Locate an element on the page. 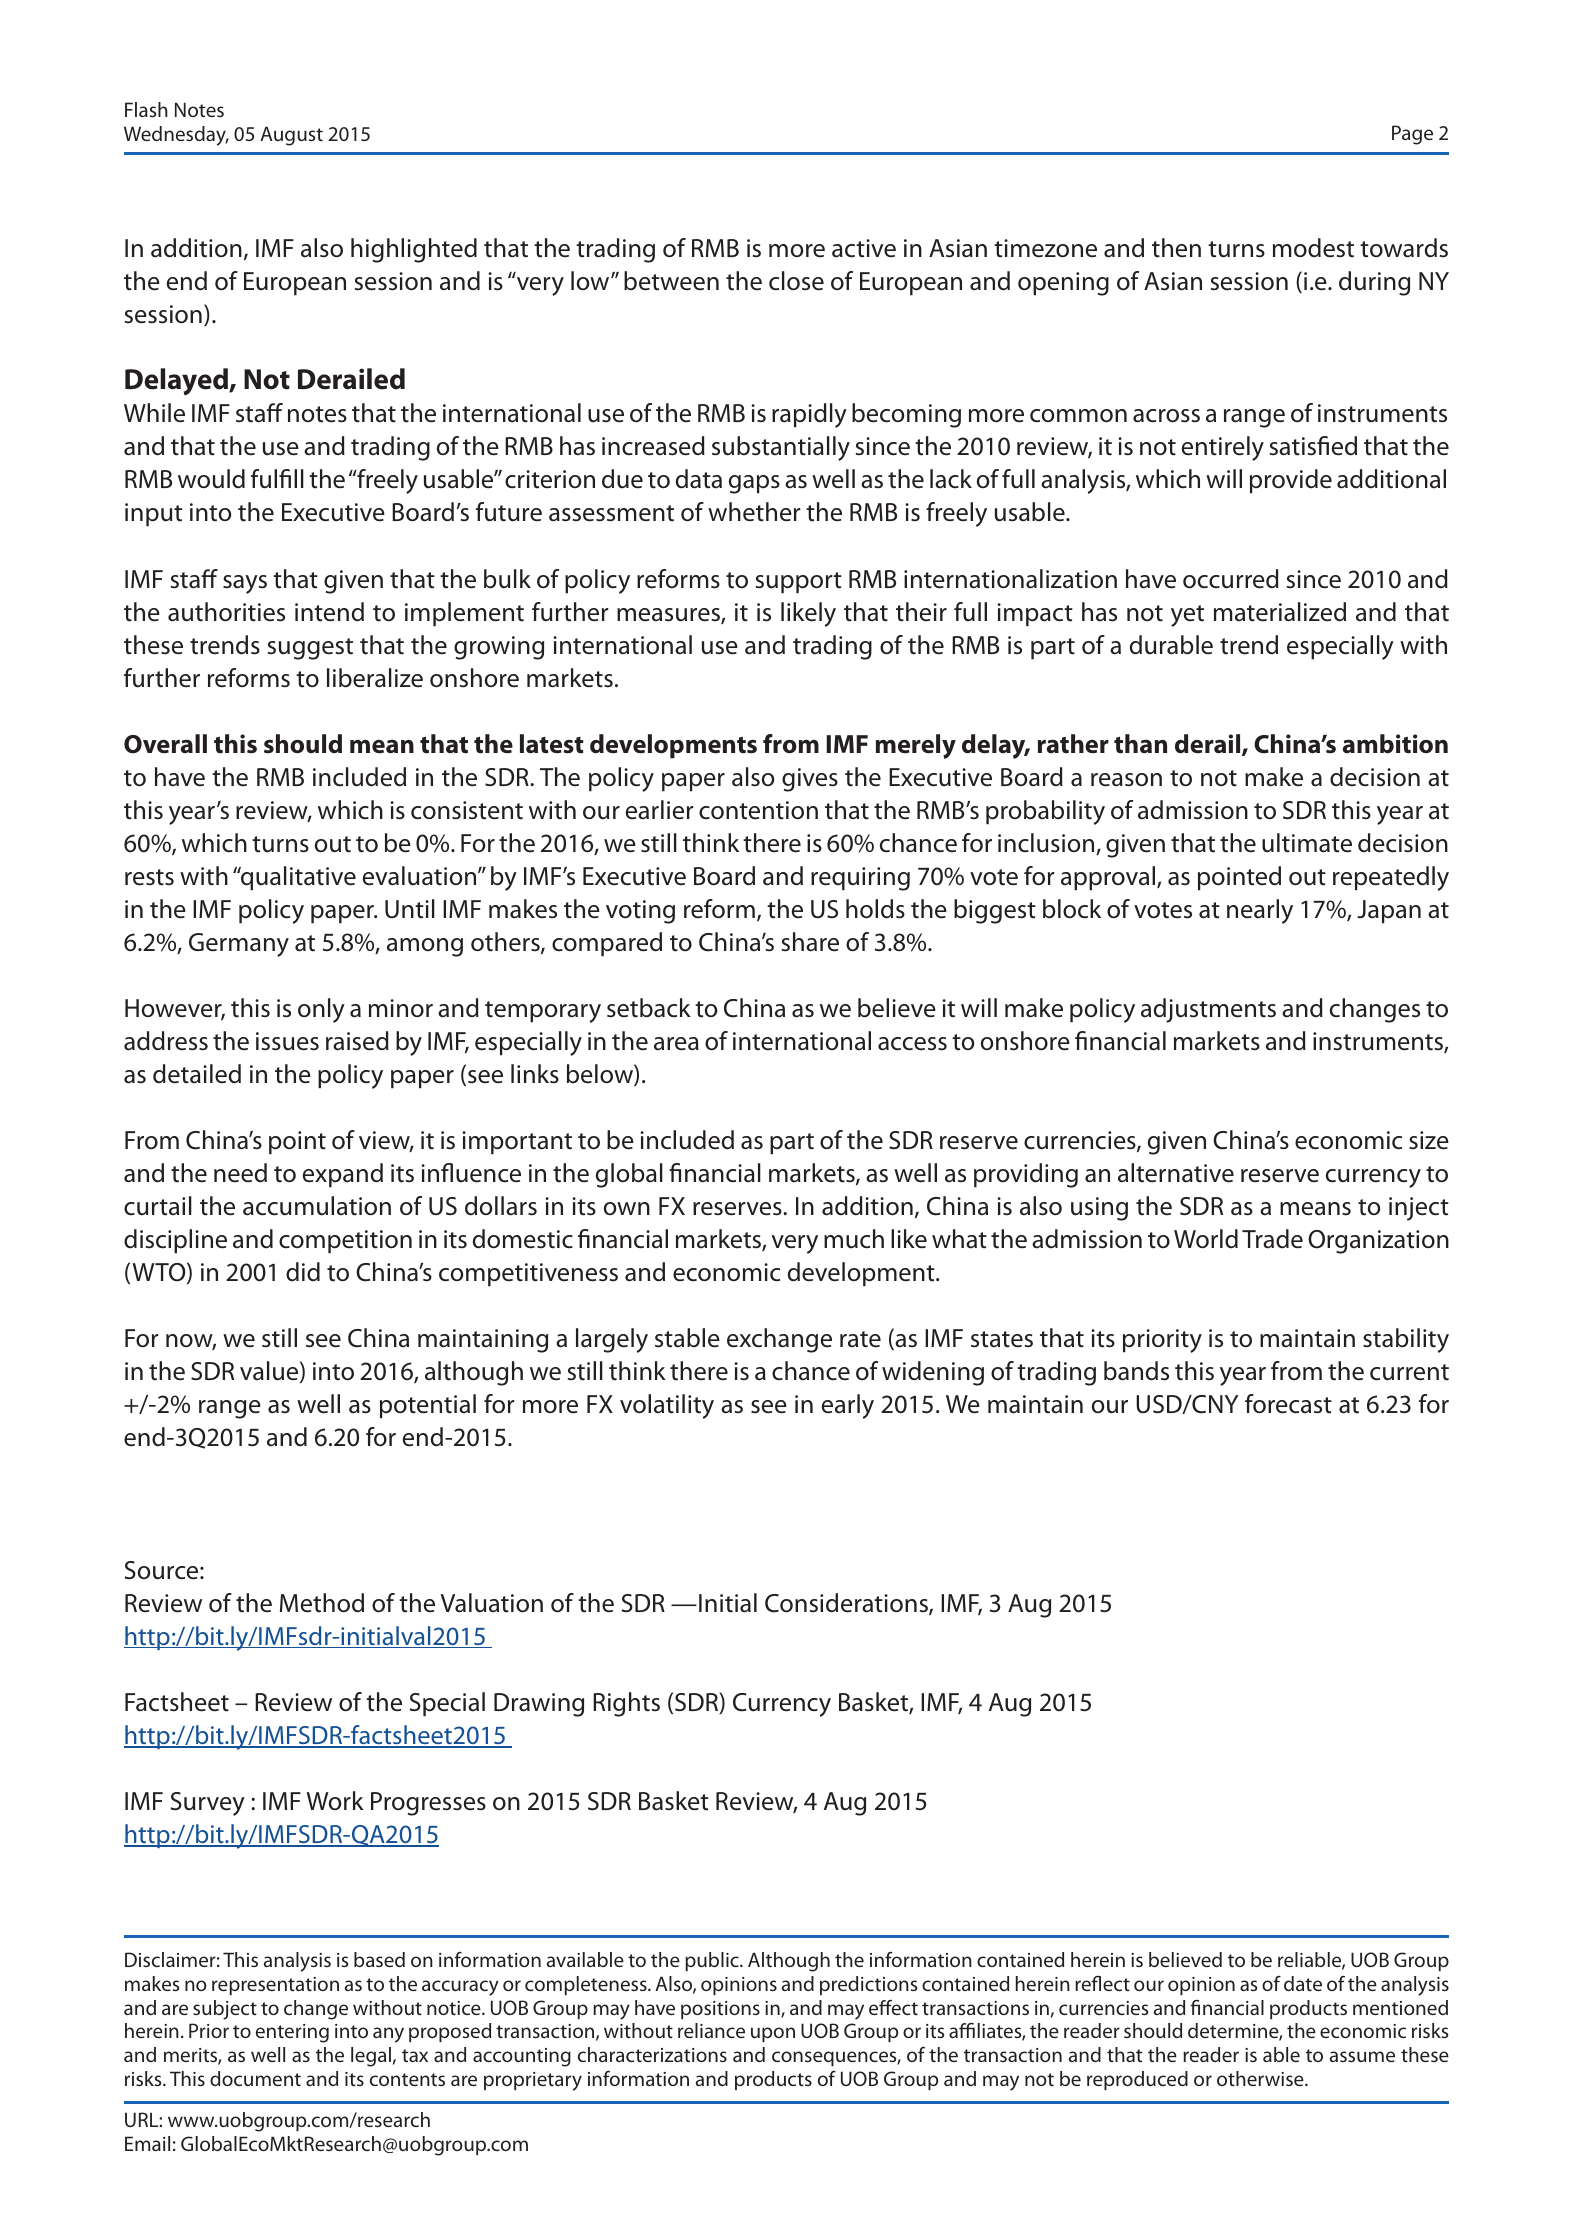  forecast is located at coordinates (1288, 1404).
